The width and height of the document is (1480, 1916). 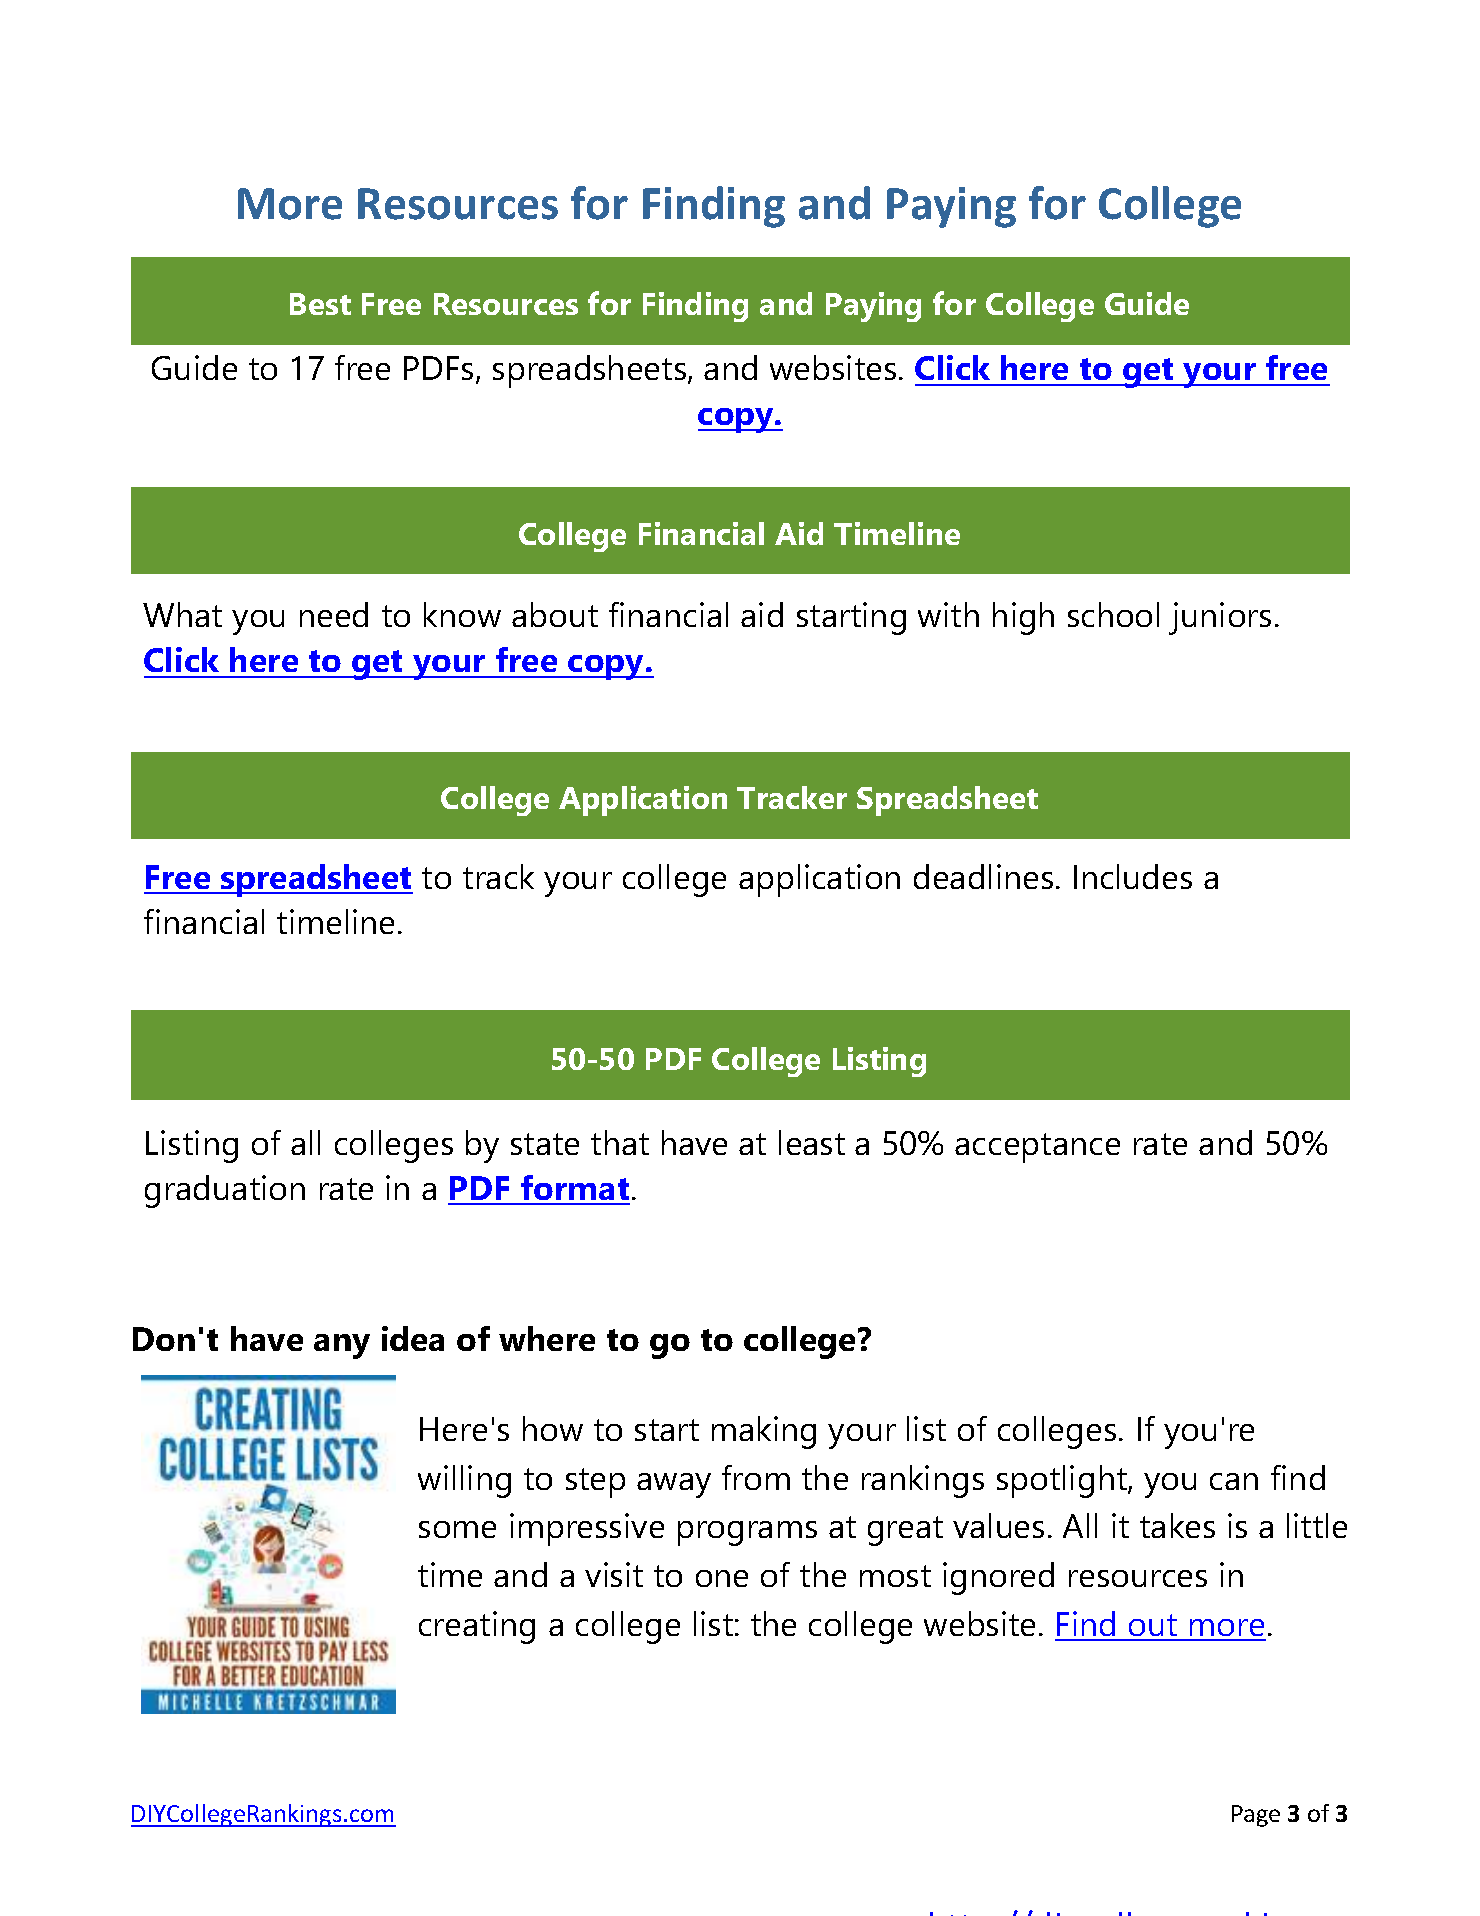 I want to click on Includes, so click(x=1133, y=876).
